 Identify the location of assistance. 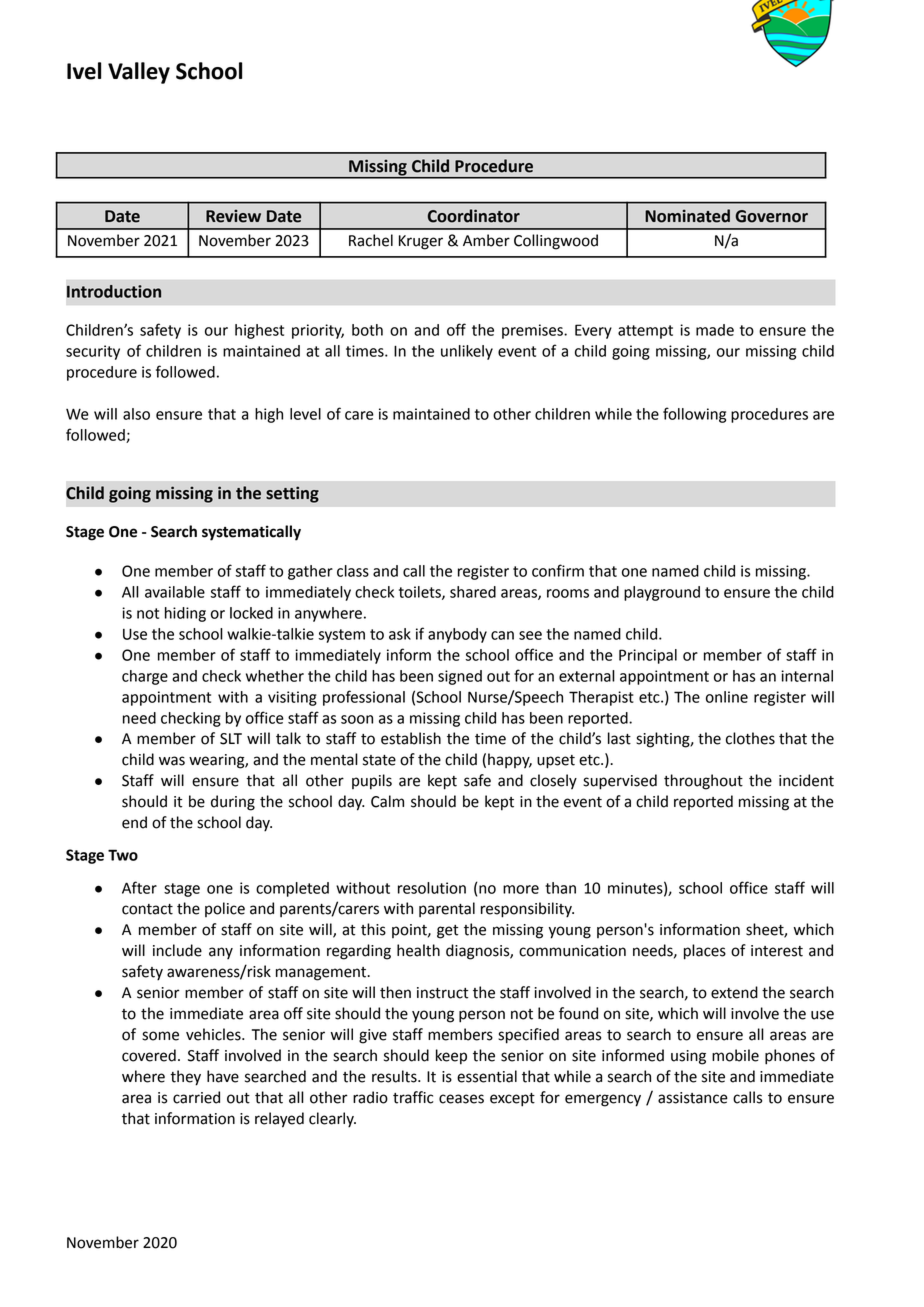
(693, 1098).
